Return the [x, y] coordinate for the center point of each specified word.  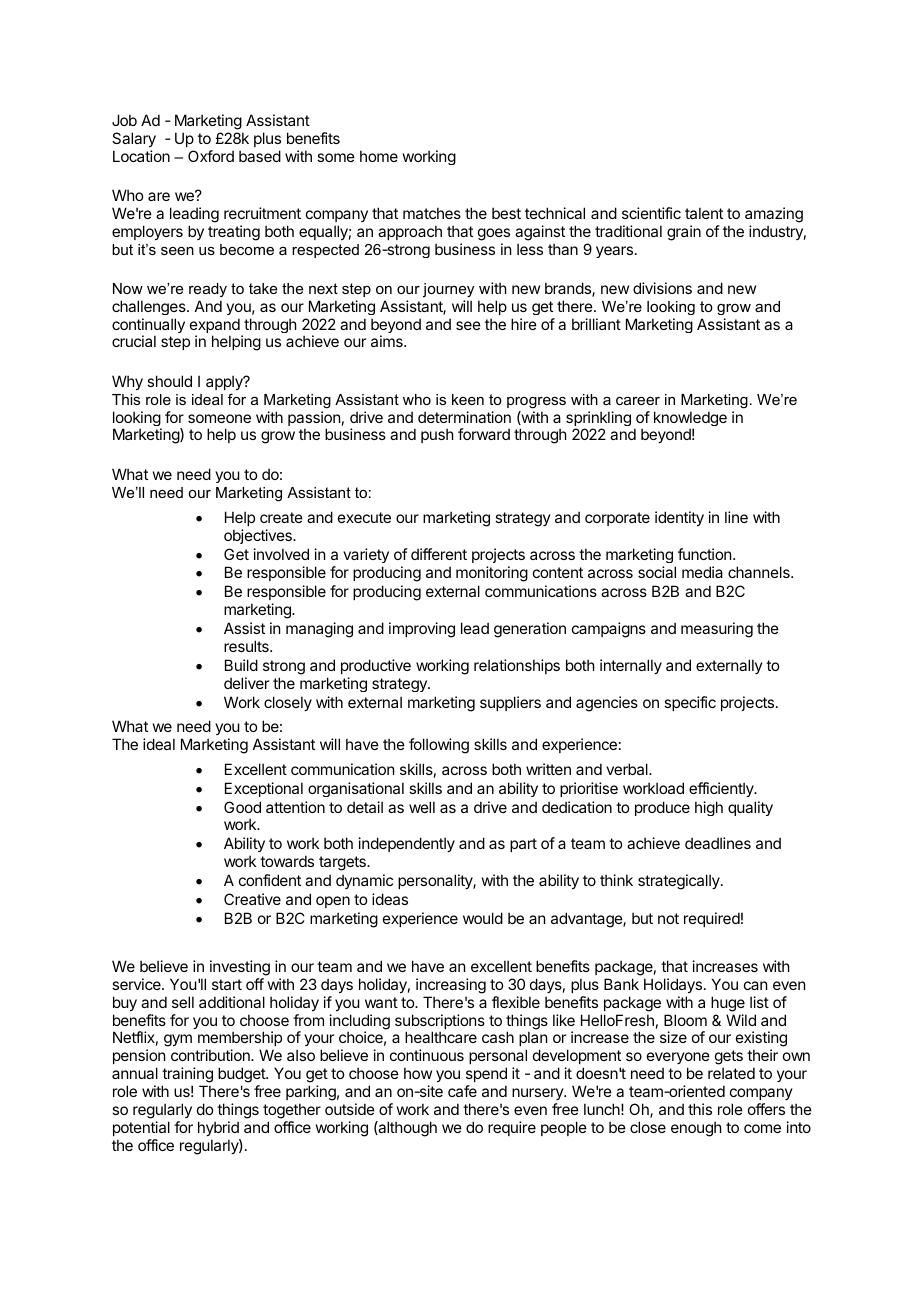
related [731, 1073]
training [187, 1076]
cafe [462, 1091]
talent [704, 213]
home [379, 156]
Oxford [211, 156]
